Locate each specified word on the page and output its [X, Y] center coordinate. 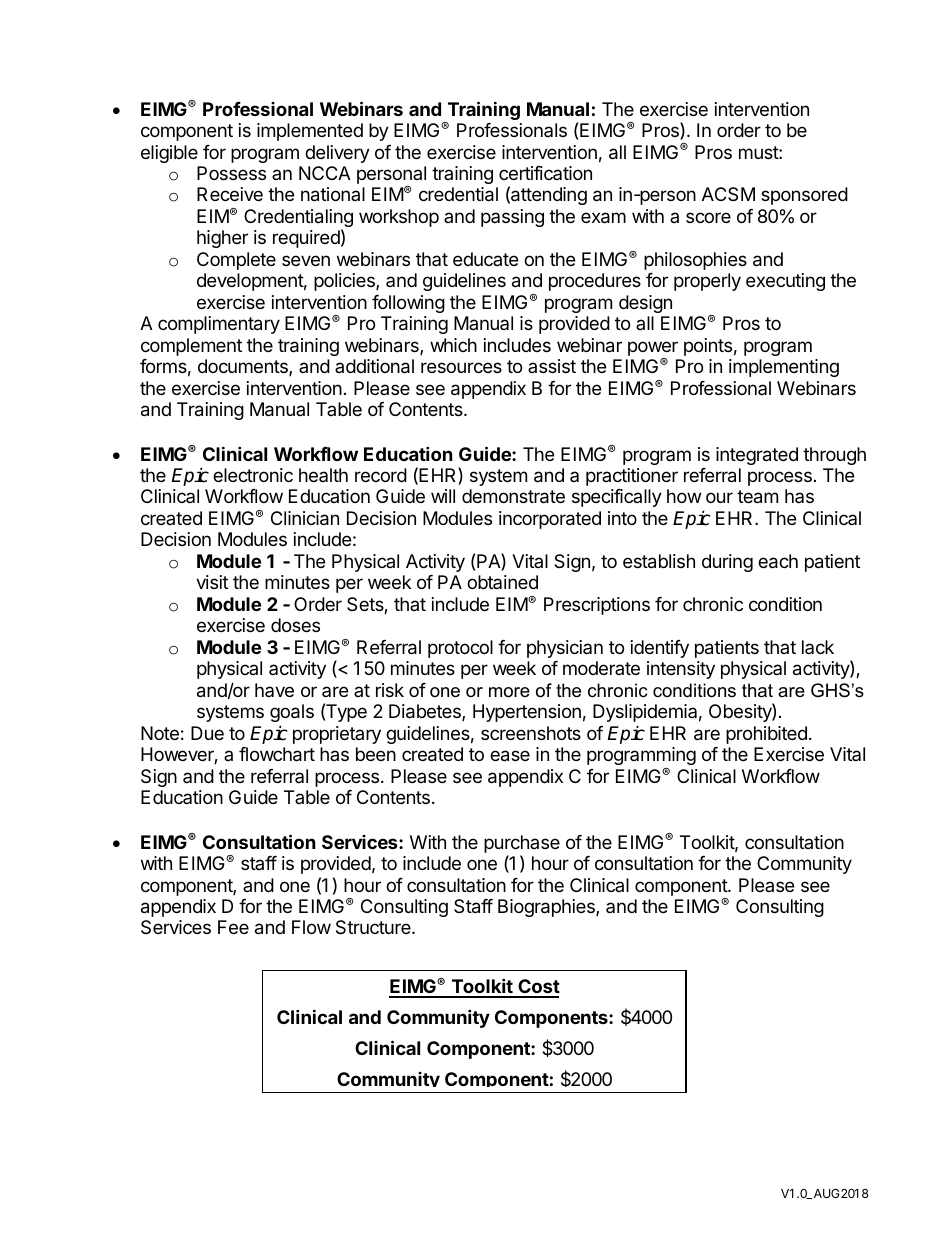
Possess [231, 173]
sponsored [804, 196]
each [778, 561]
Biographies [547, 908]
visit [212, 582]
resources [461, 367]
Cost [538, 988]
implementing [784, 368]
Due [207, 733]
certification [545, 173]
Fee [233, 927]
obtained [502, 582]
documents [244, 367]
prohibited [766, 735]
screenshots [531, 733]
